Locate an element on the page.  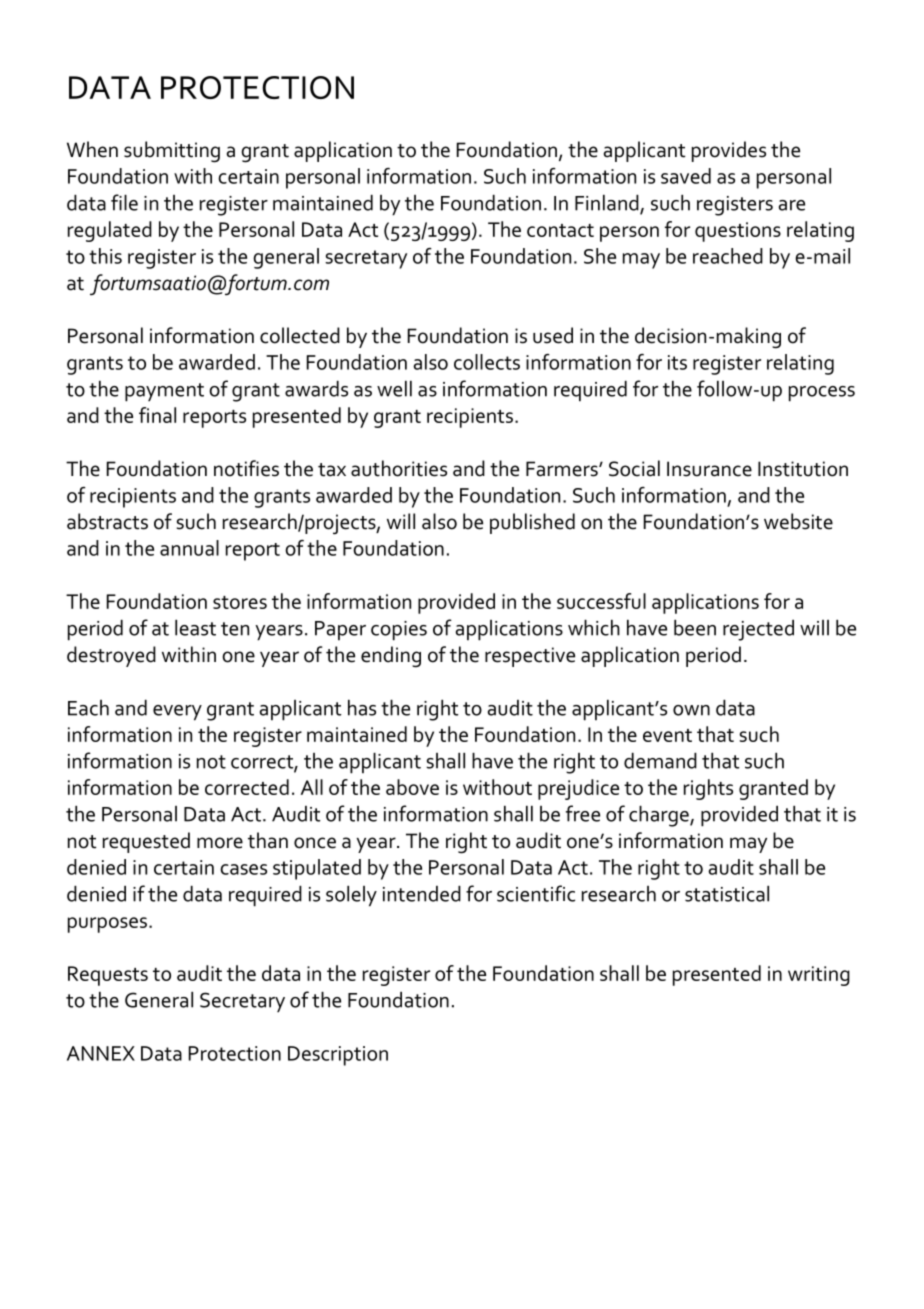
ANNEX is located at coordinates (101, 1053).
